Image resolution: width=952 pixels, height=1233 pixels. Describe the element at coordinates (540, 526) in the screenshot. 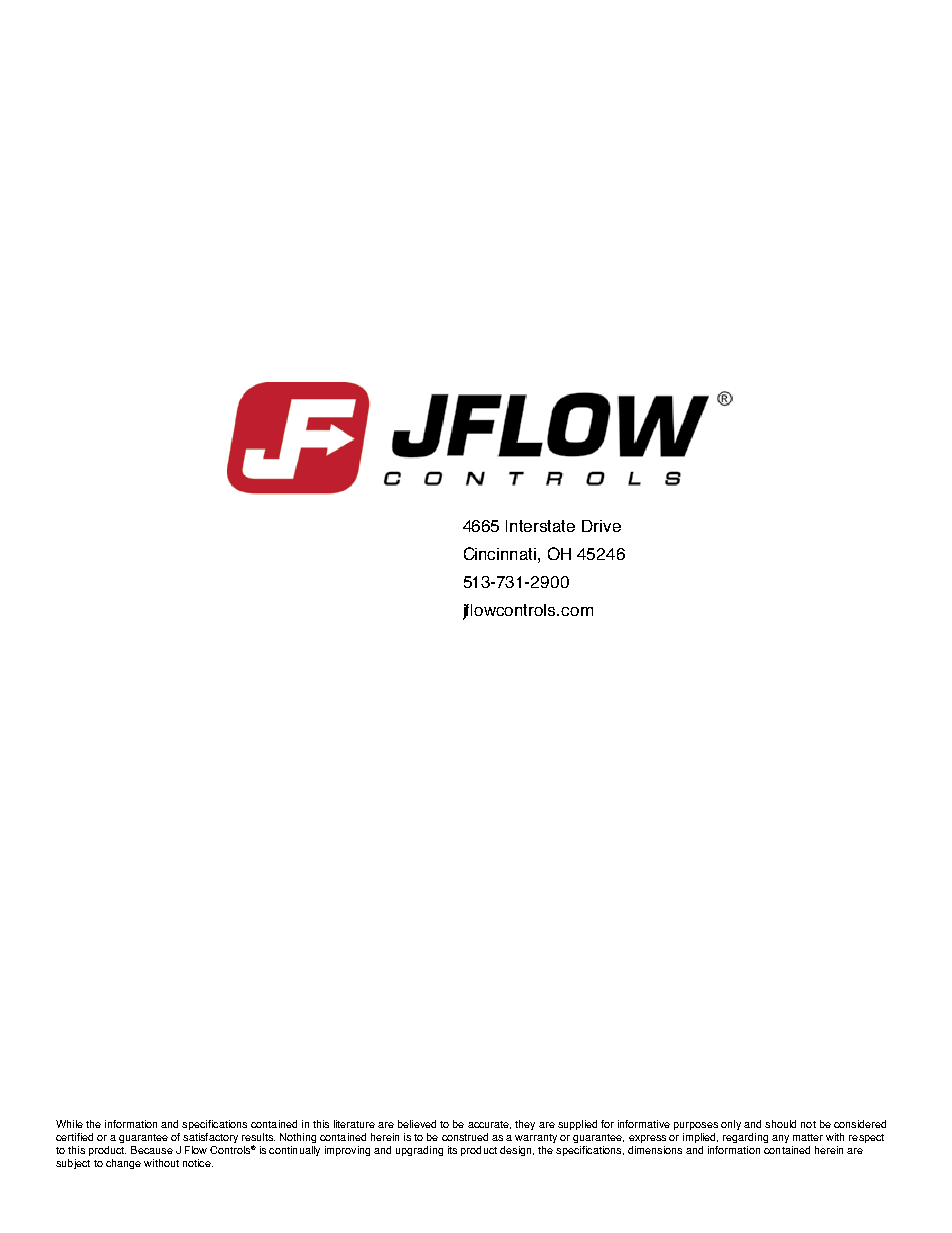

I see `Interstate` at that location.
